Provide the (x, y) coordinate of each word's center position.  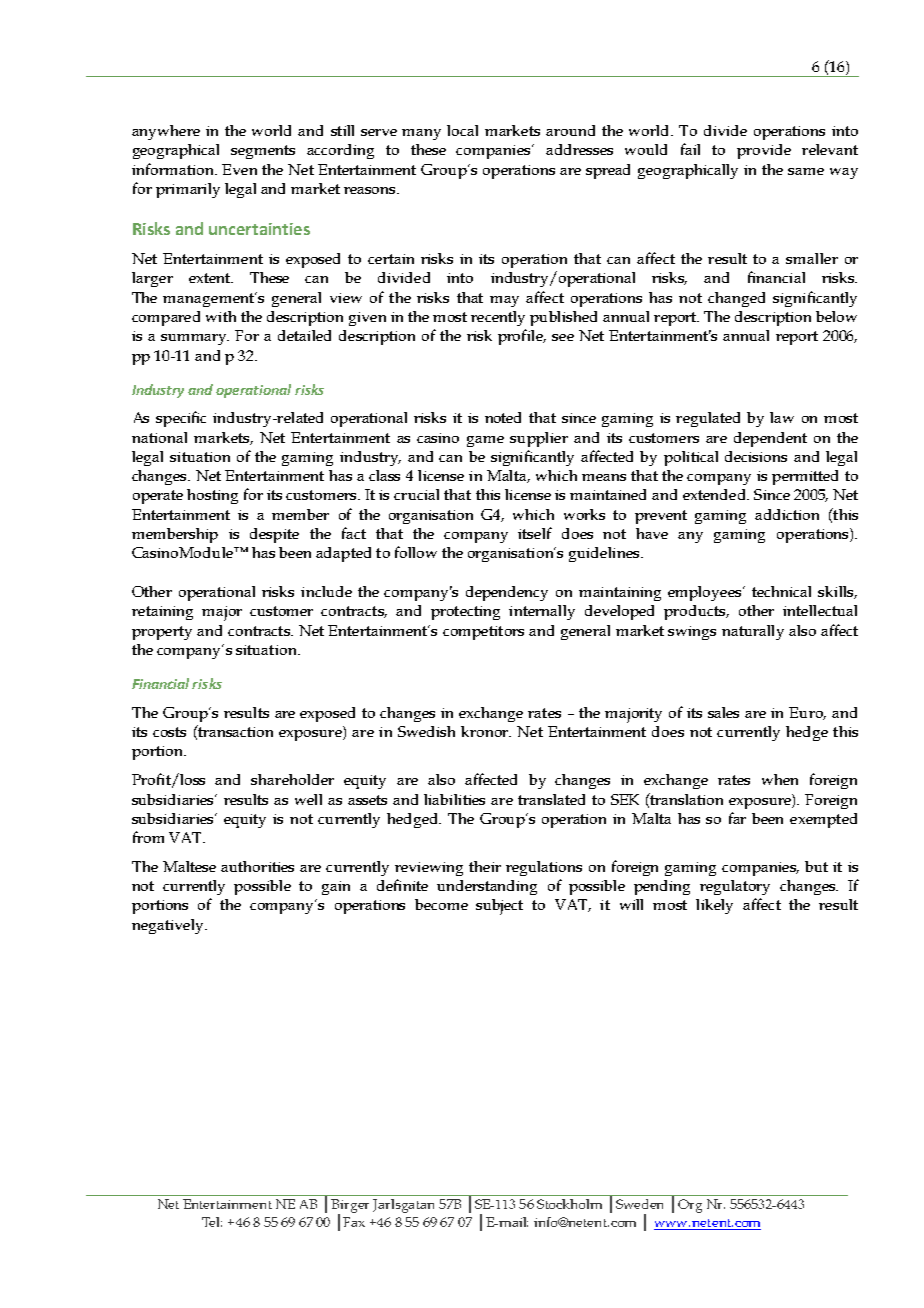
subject (499, 907)
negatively (169, 926)
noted (503, 417)
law (782, 417)
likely (714, 906)
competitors (483, 633)
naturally (753, 632)
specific (181, 419)
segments (263, 152)
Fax (354, 1222)
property (162, 633)
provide (764, 151)
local (462, 130)
